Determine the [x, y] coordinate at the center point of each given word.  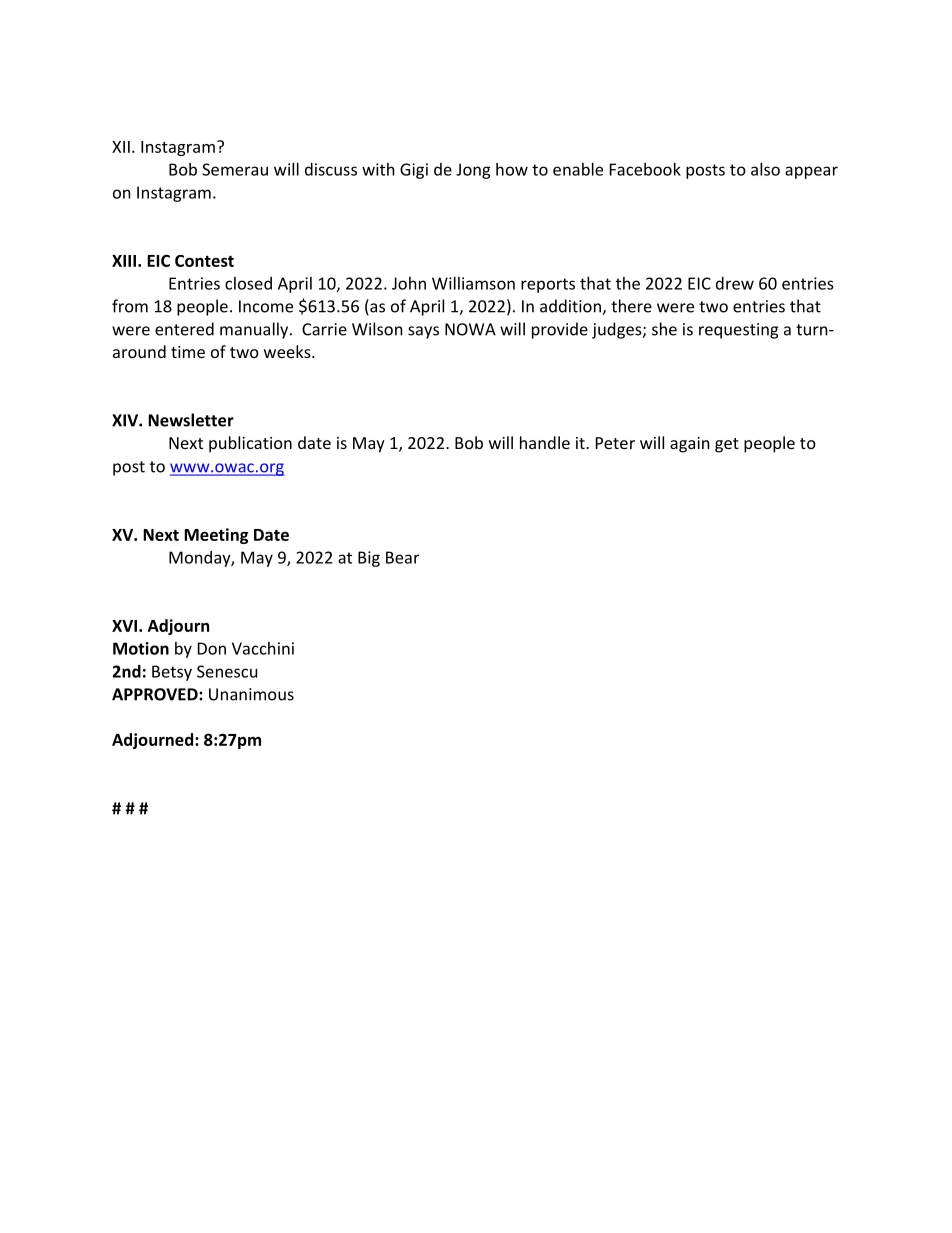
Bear [402, 557]
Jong [473, 171]
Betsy [172, 673]
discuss [331, 169]
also [765, 169]
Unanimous [251, 694]
